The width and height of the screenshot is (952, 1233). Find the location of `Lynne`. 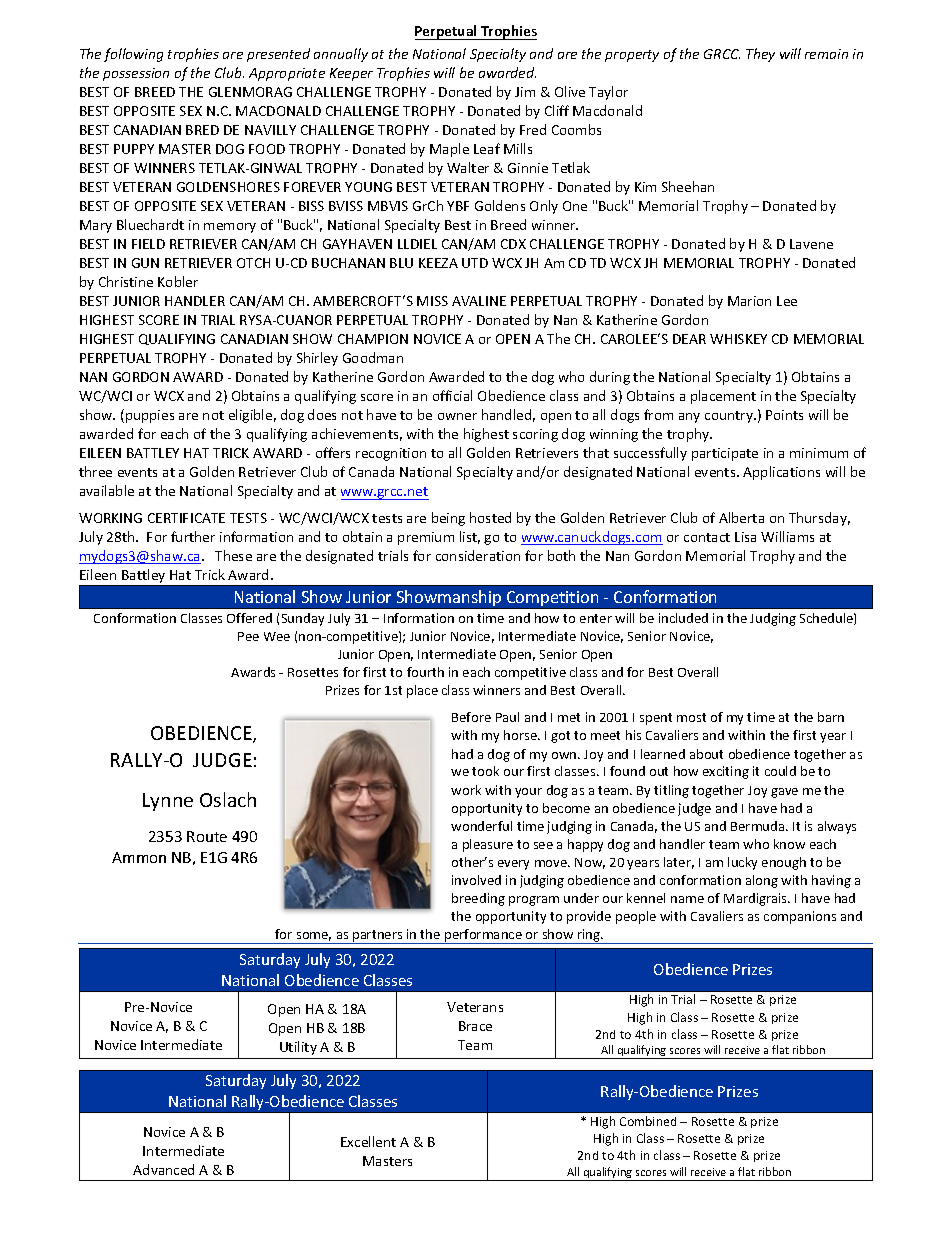

Lynne is located at coordinates (168, 802).
